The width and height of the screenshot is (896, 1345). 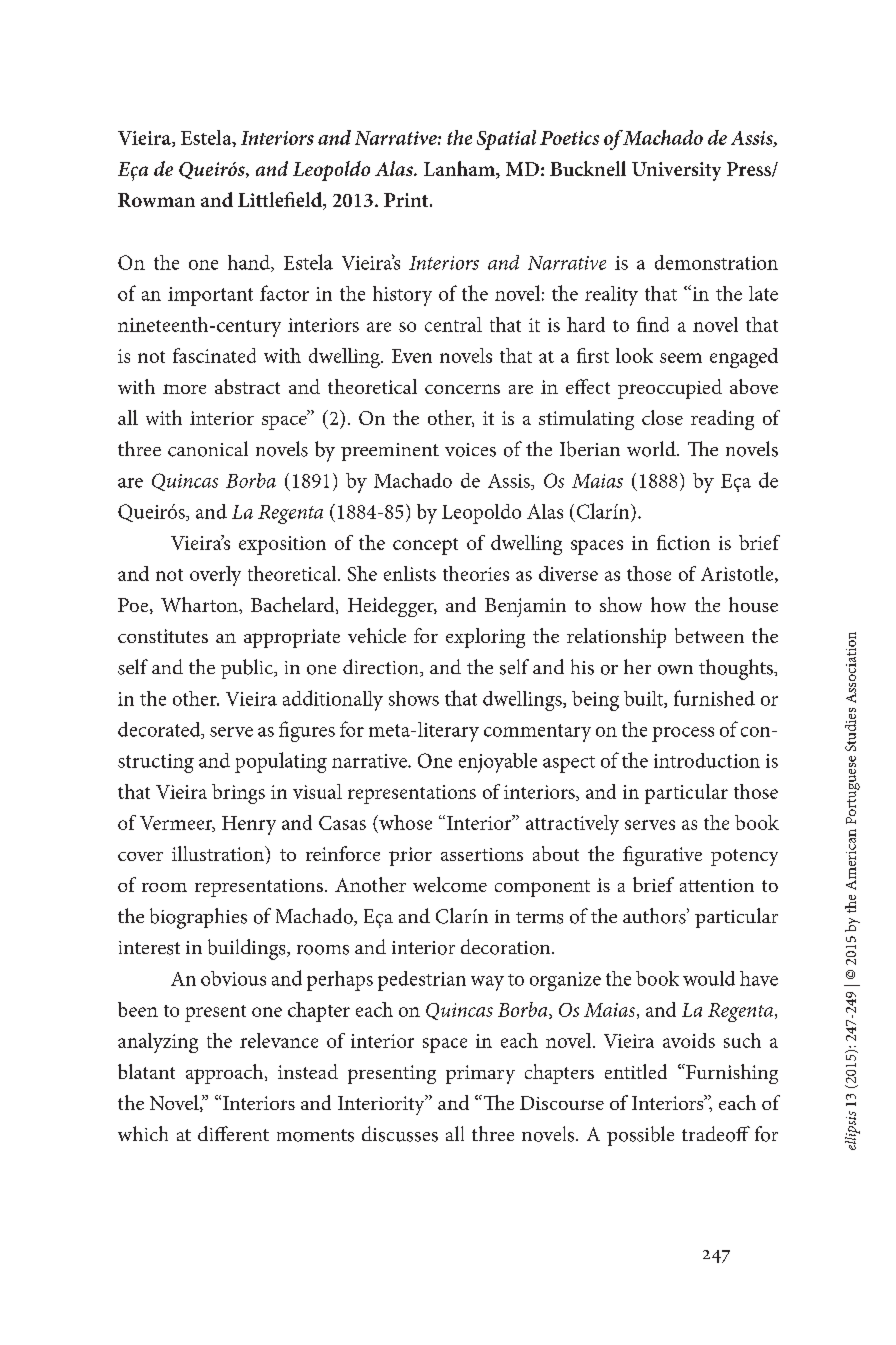 I want to click on different, so click(x=233, y=1133).
